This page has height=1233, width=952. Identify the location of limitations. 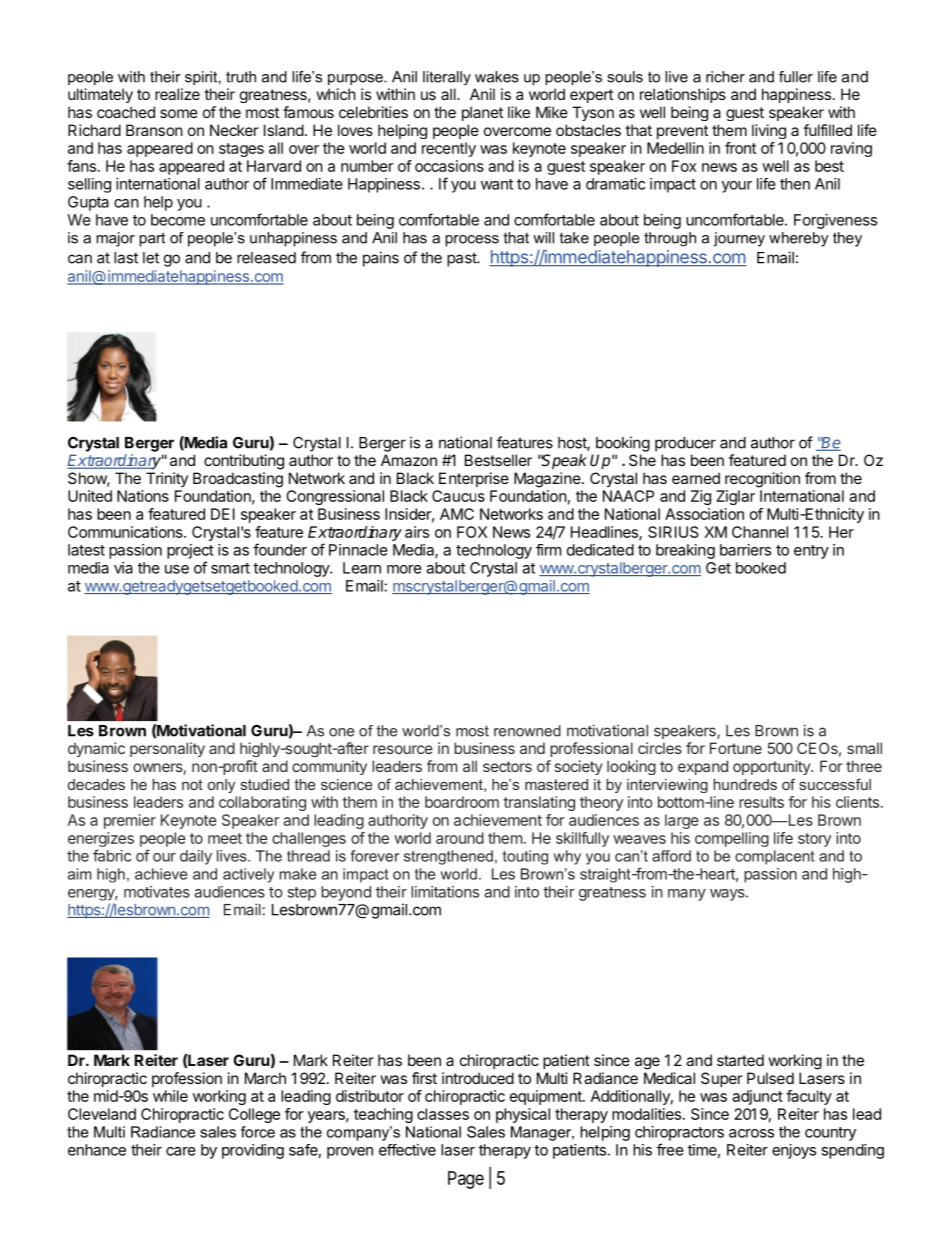
(445, 892).
